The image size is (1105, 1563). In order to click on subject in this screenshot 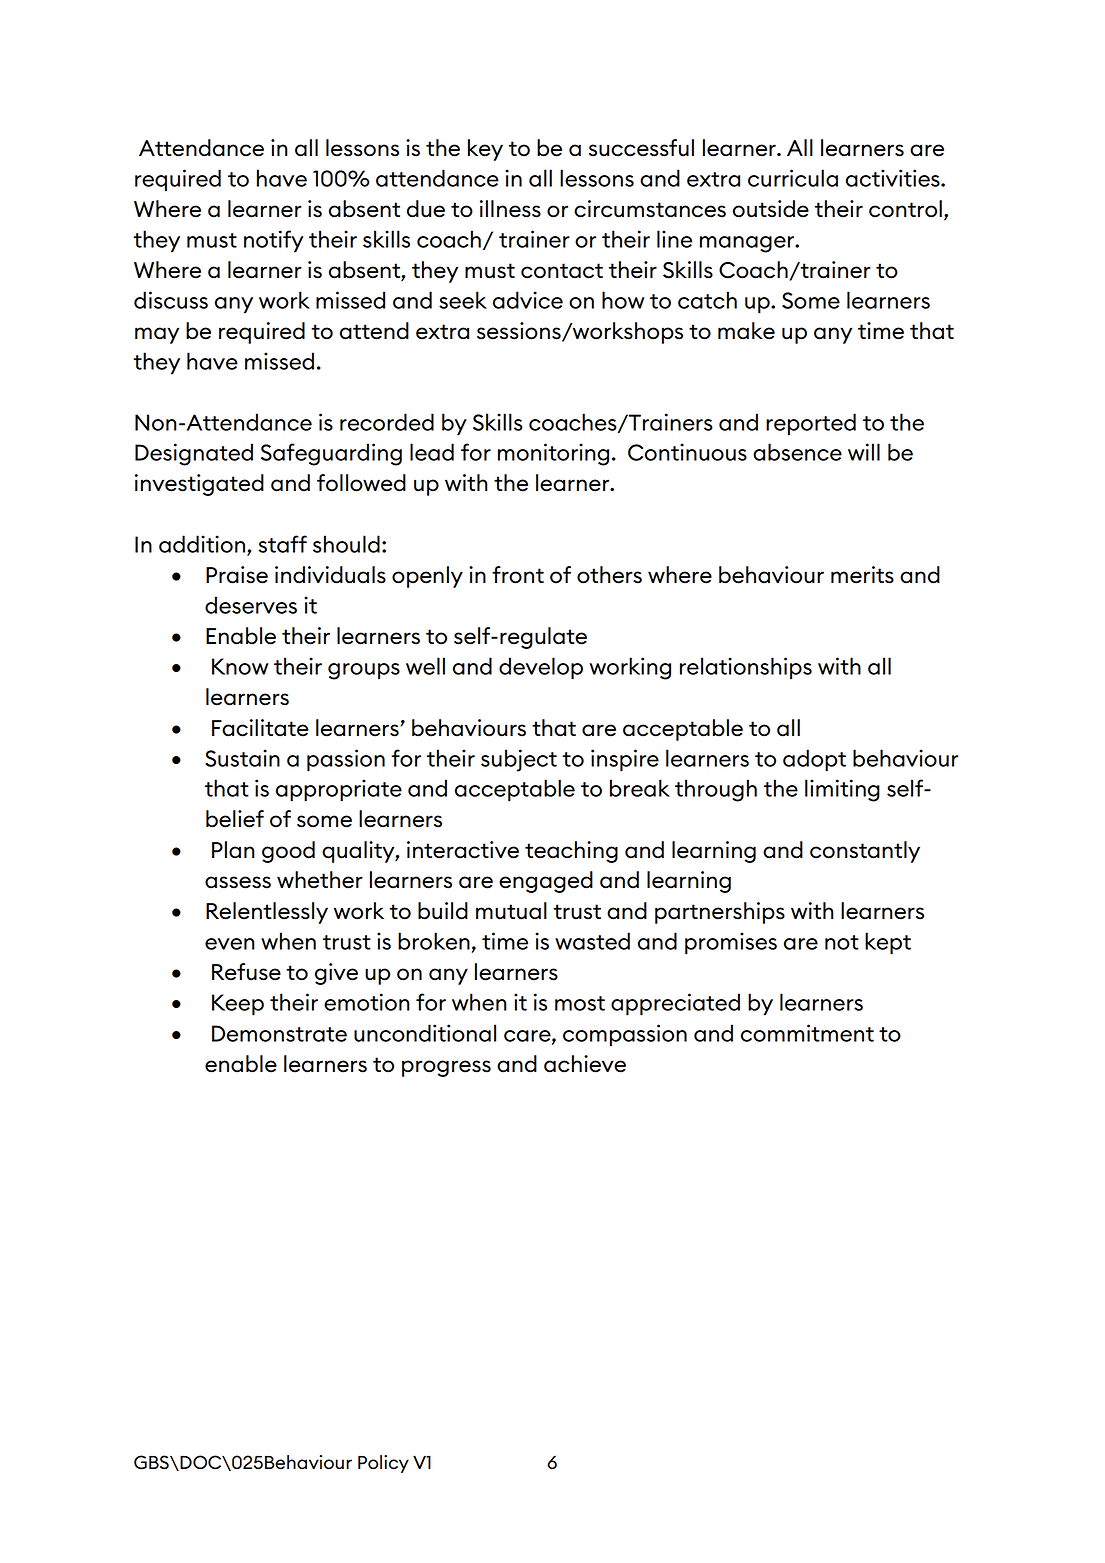, I will do `click(519, 760)`.
